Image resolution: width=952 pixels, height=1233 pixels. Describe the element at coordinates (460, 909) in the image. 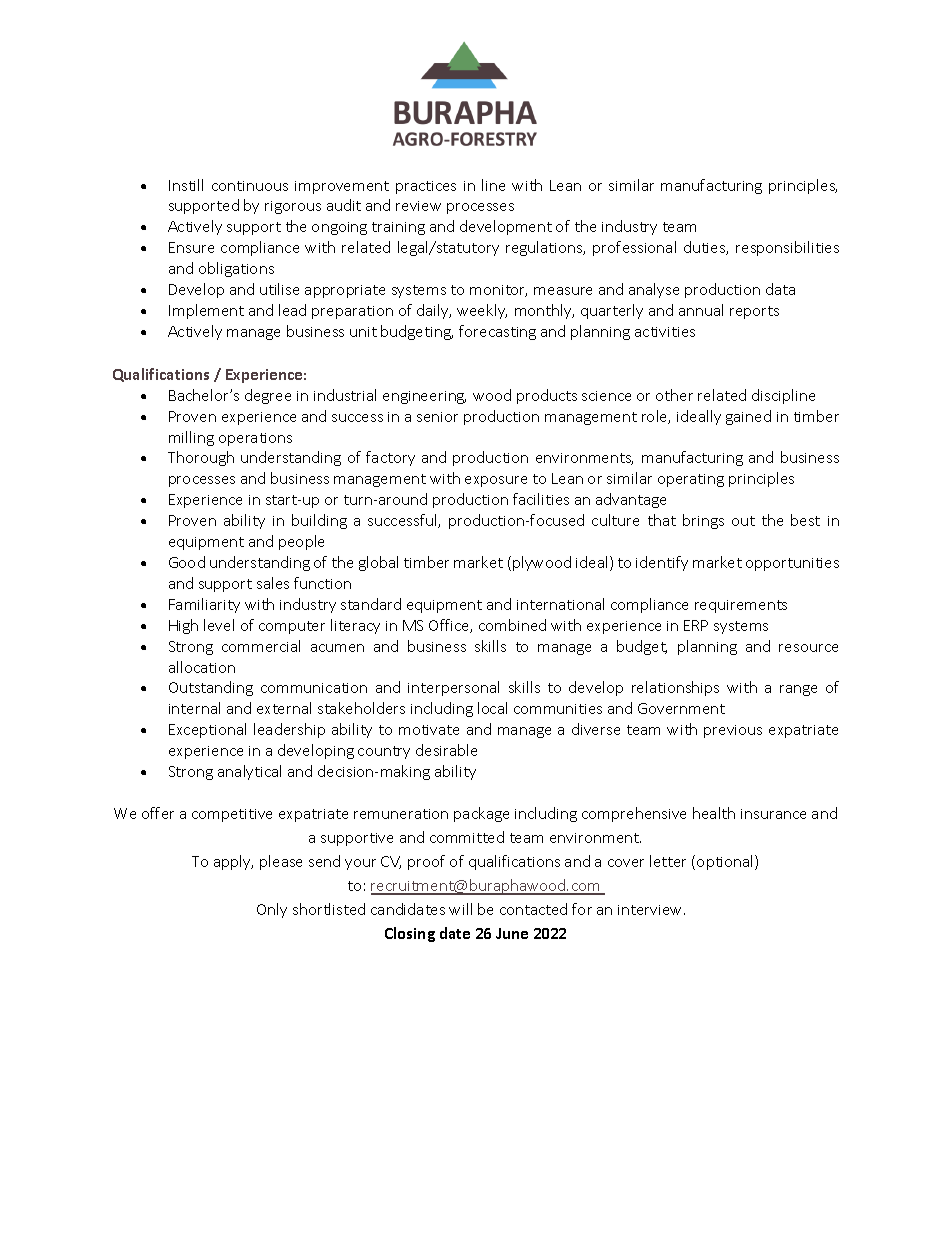

I see `will` at that location.
